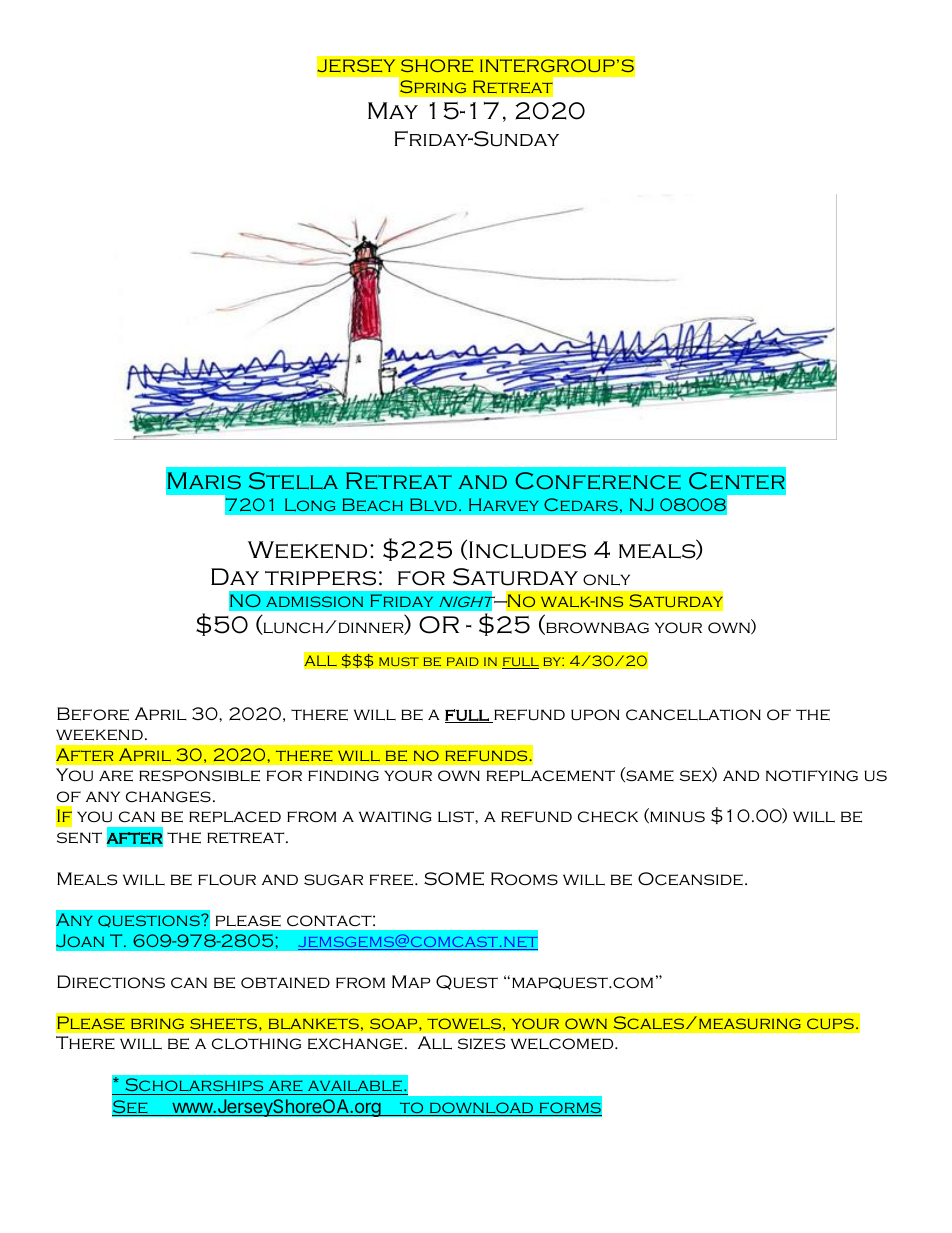 This screenshot has width=952, height=1233. What do you see at coordinates (293, 481) in the screenshot?
I see `Stella` at bounding box center [293, 481].
